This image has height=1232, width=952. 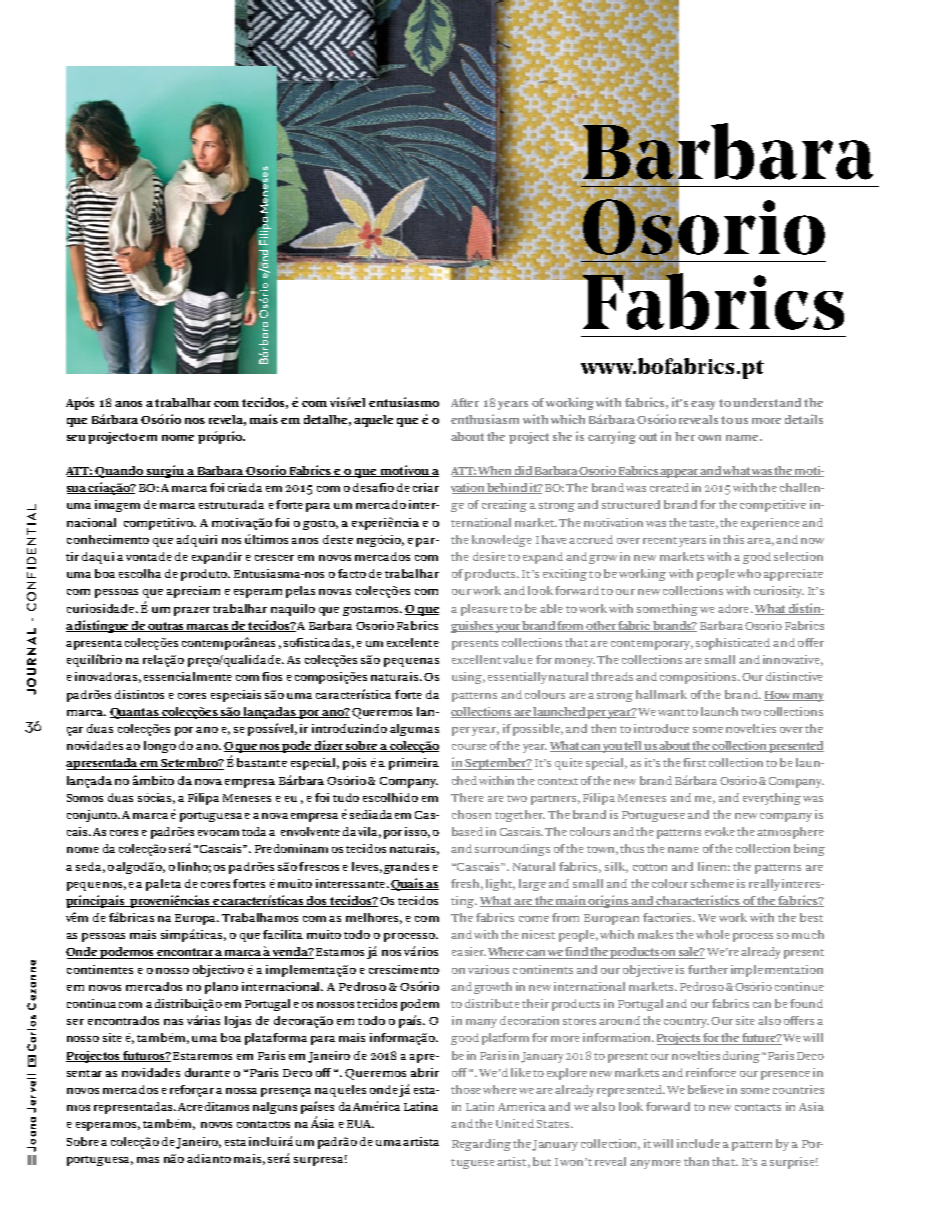 I want to click on After, so click(x=465, y=402).
